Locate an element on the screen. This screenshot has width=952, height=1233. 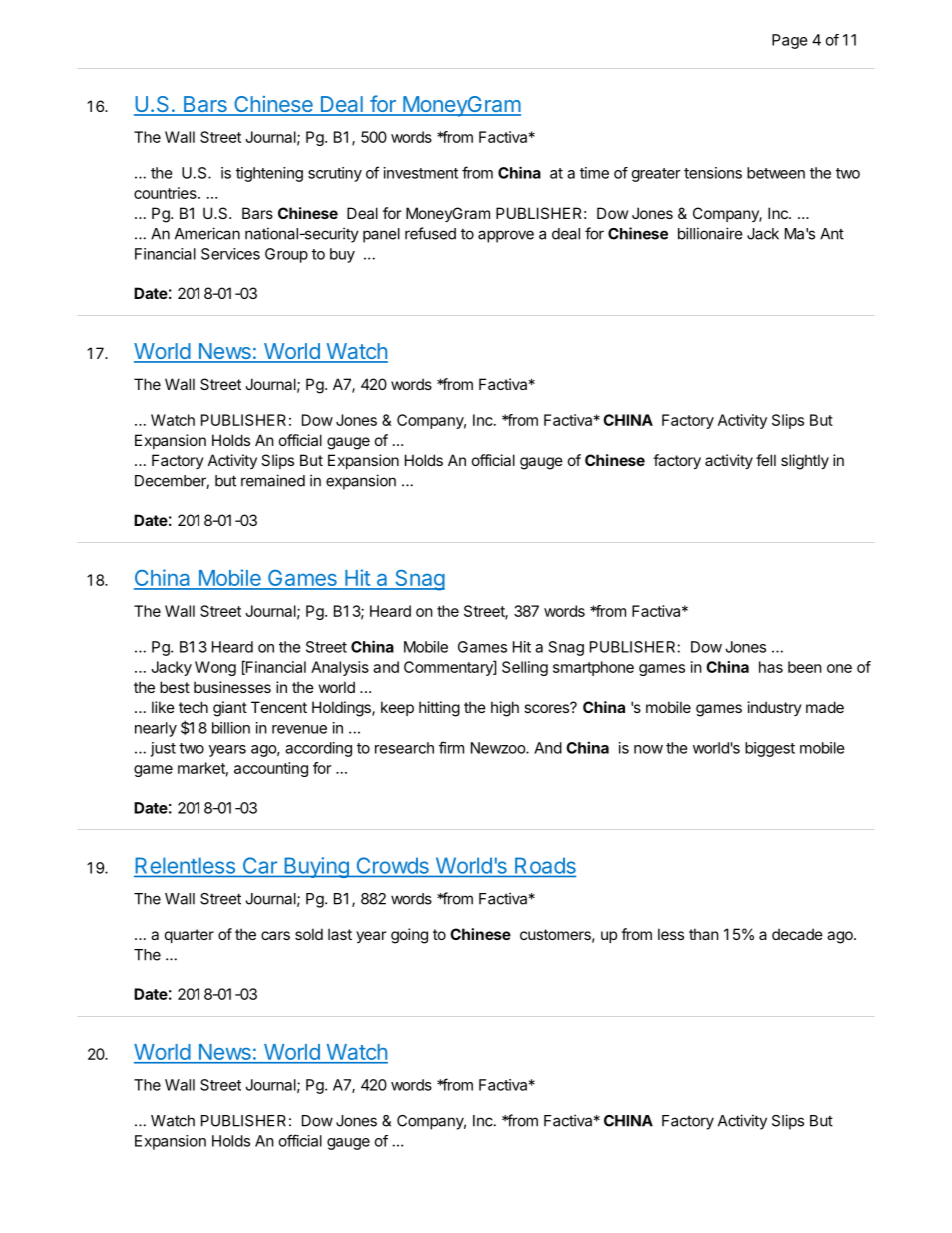
approve is located at coordinates (506, 236).
